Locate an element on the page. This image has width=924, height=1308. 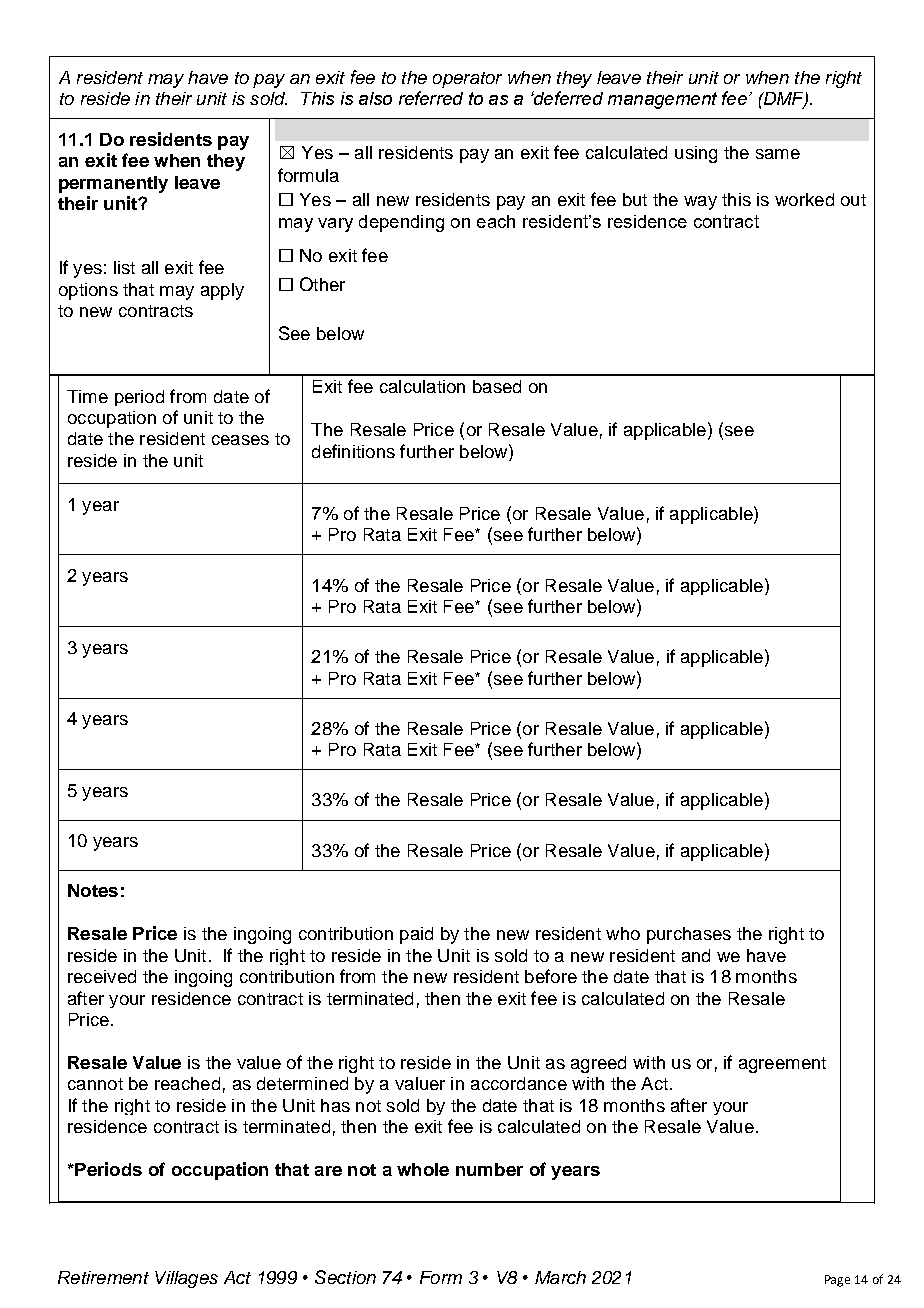
permanently is located at coordinates (113, 184).
